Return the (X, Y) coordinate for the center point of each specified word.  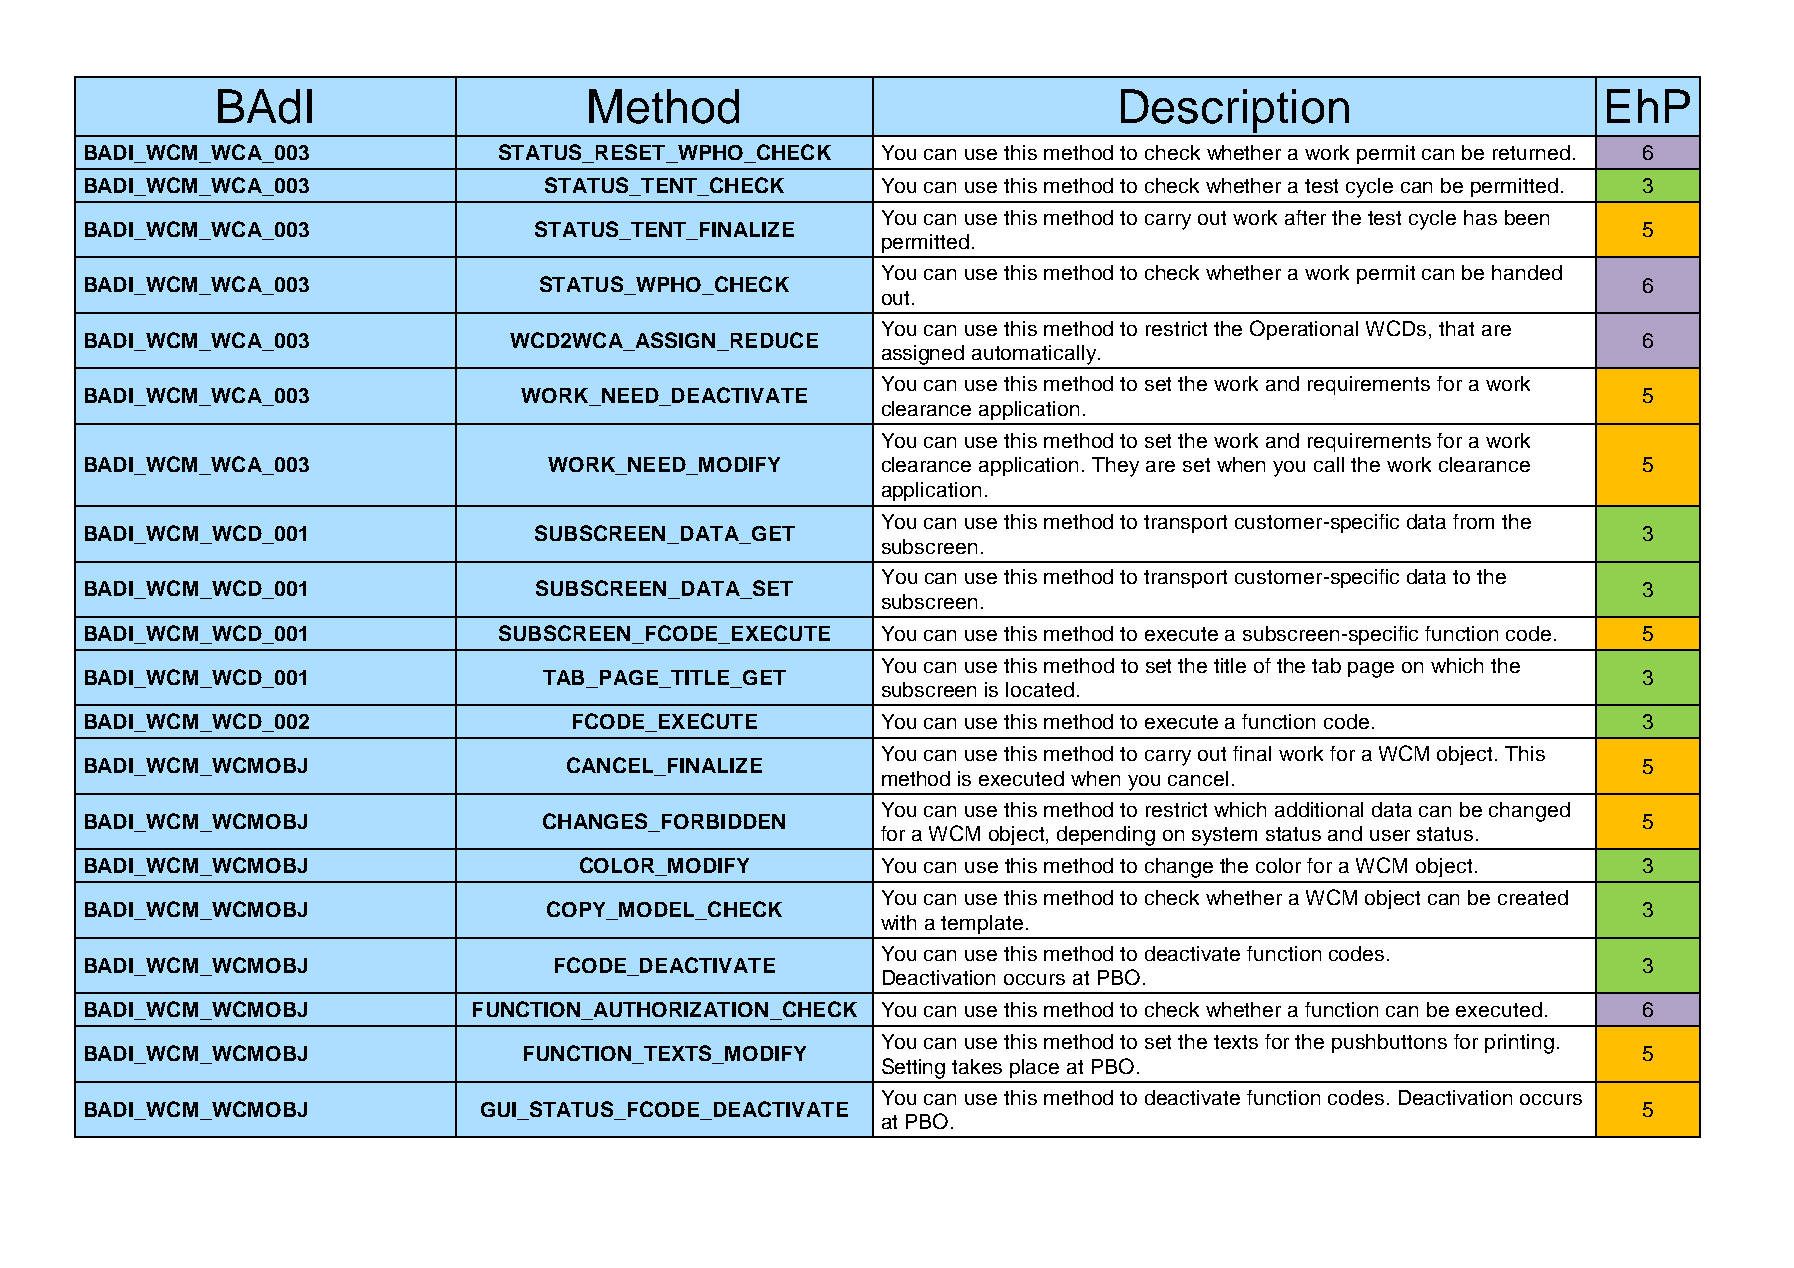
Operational (1304, 330)
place (1034, 1068)
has (1480, 217)
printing (1519, 1044)
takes (977, 1066)
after (1305, 217)
